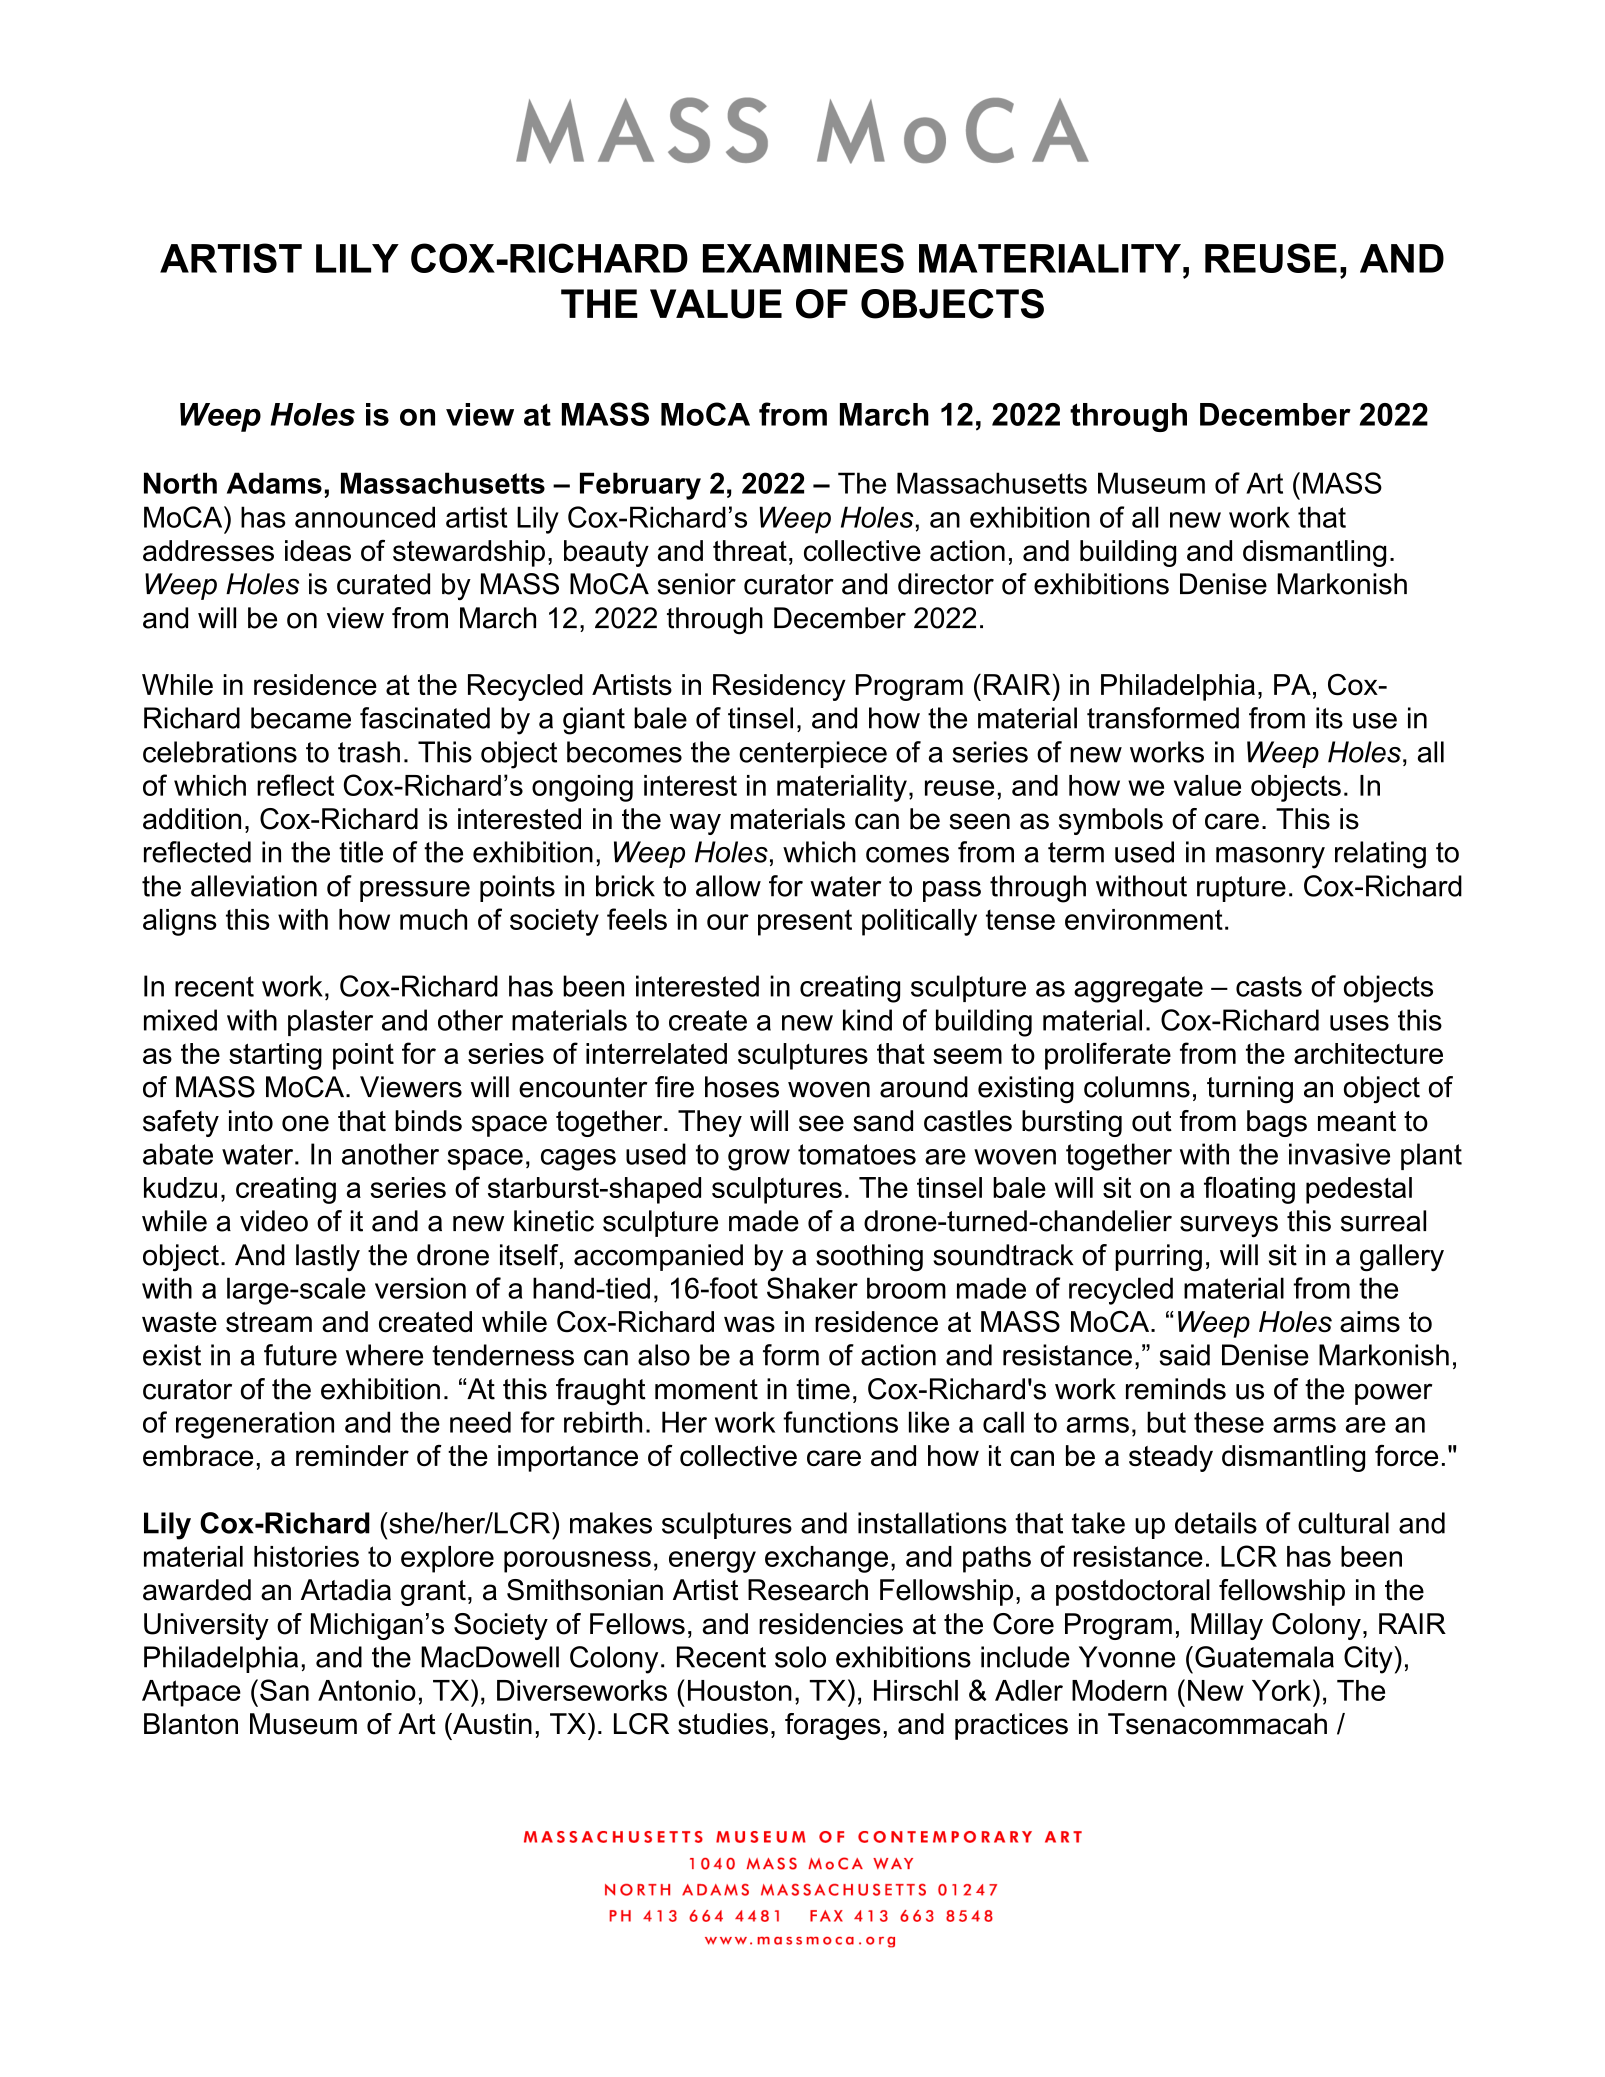  I want to click on trash, so click(369, 752).
